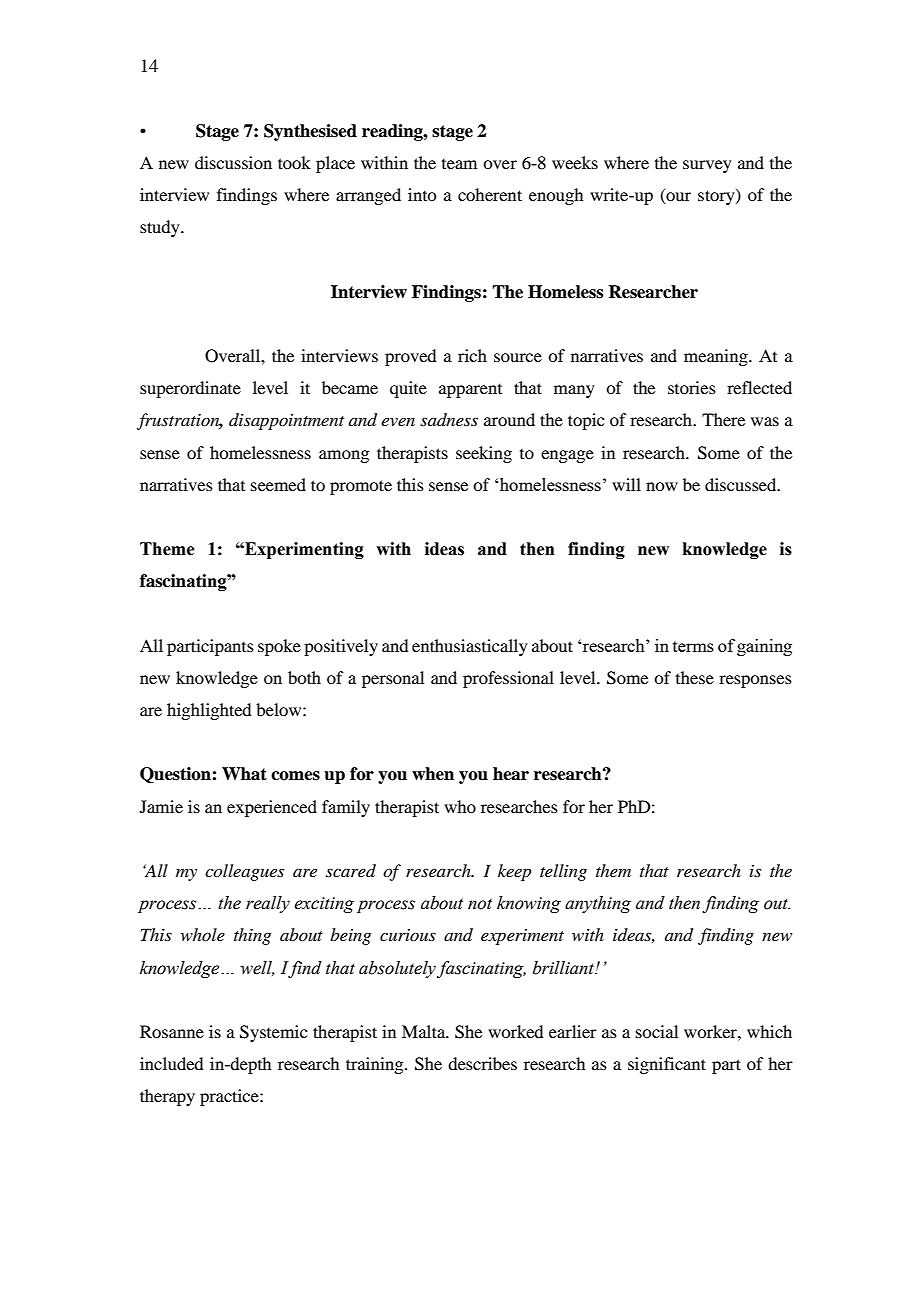 This screenshot has height=1309, width=924. What do you see at coordinates (459, 164) in the screenshot?
I see `team` at bounding box center [459, 164].
